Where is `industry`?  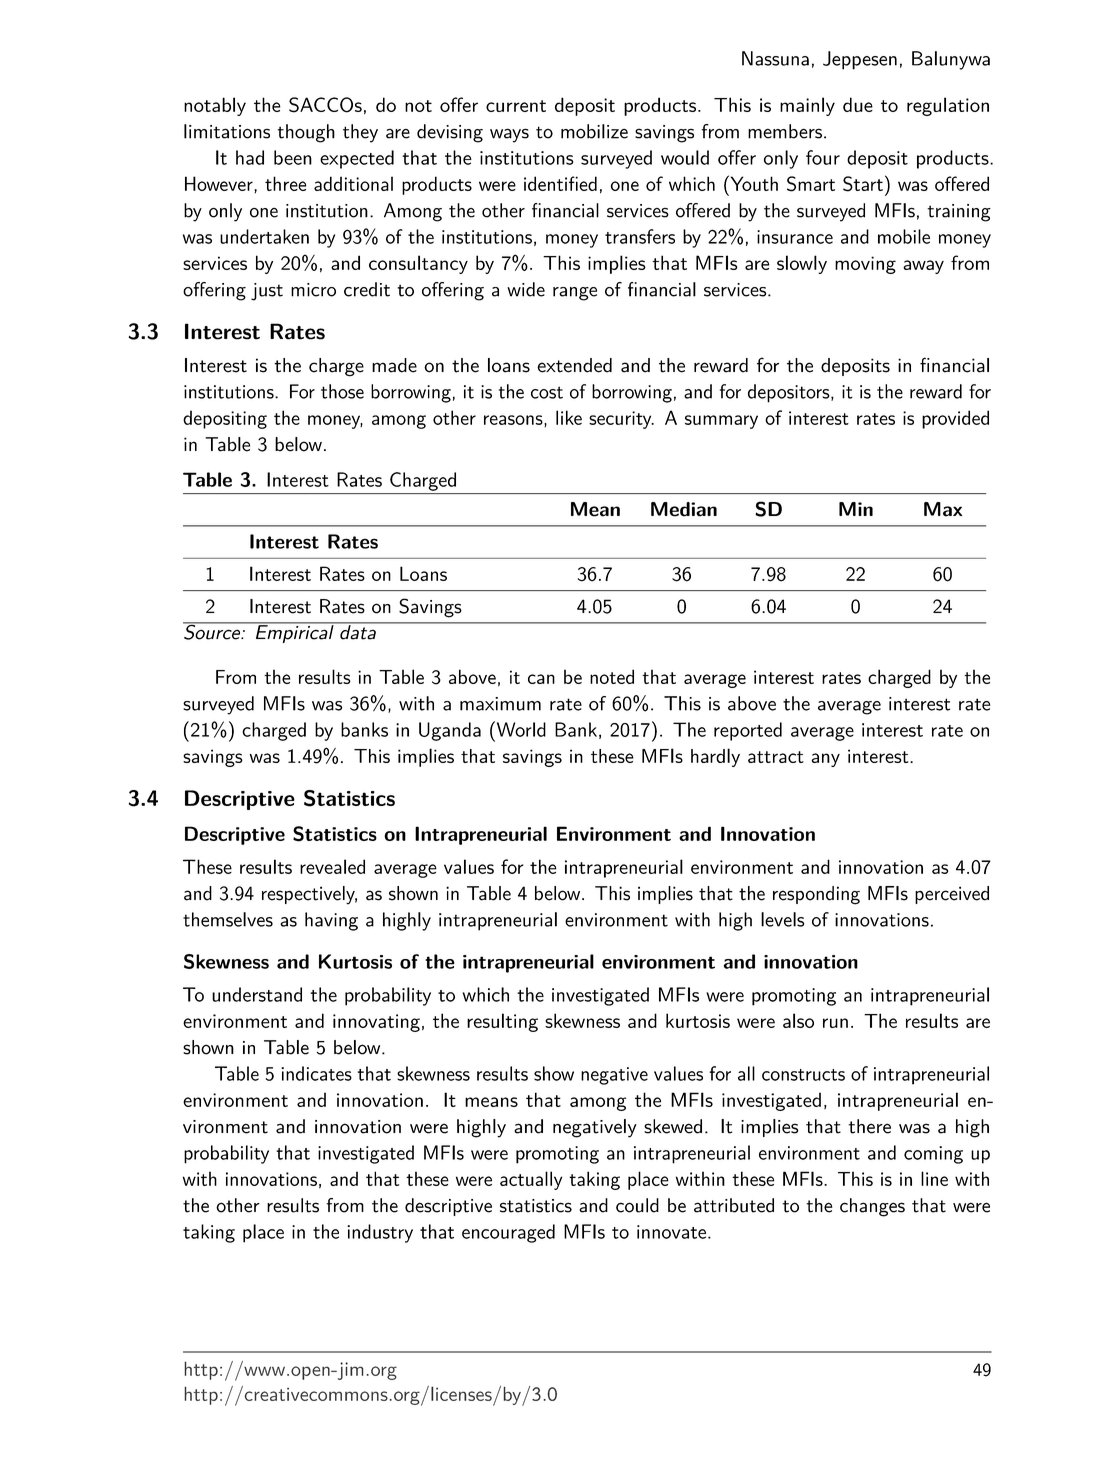
industry is located at coordinates (380, 1233).
